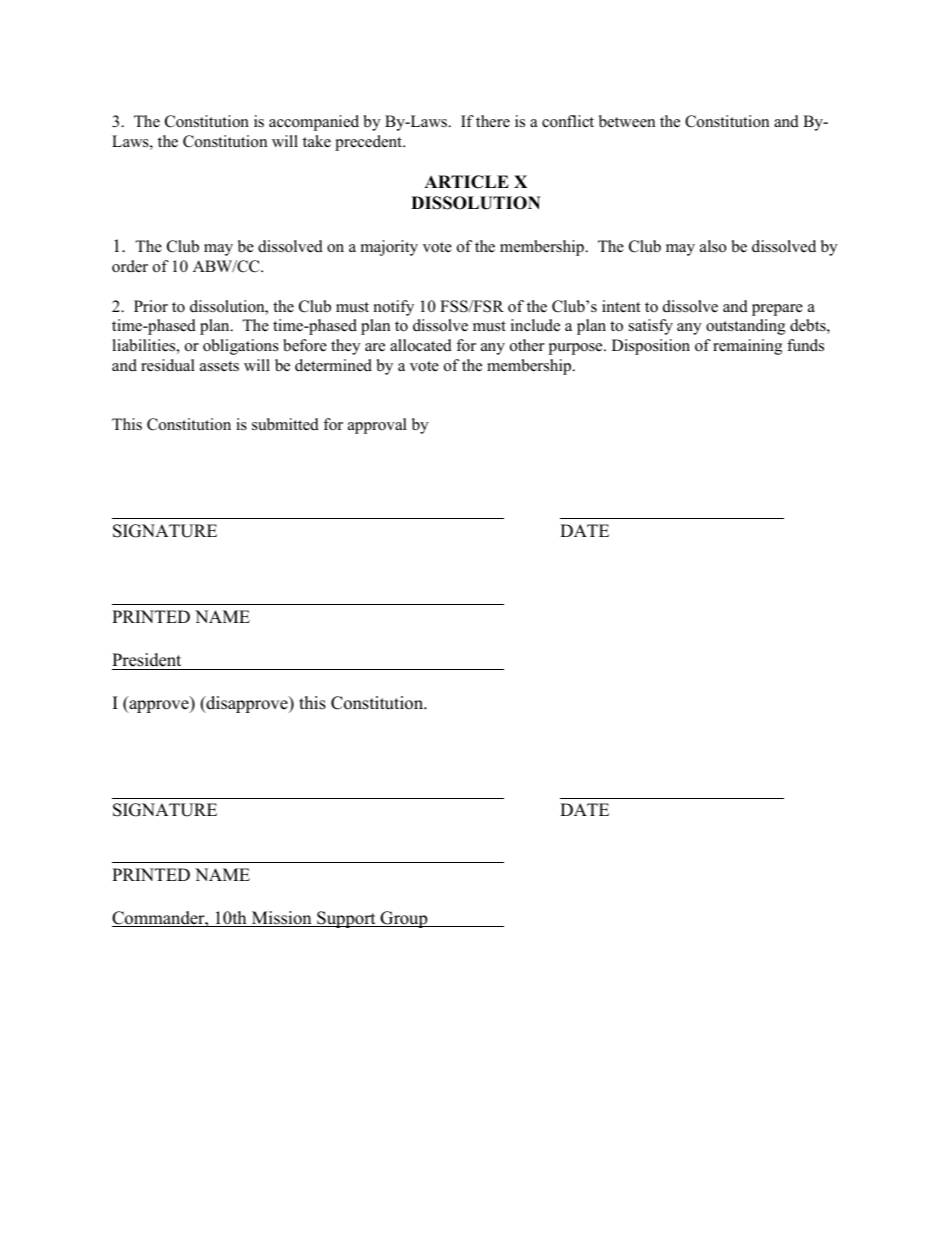 This image has height=1233, width=952. What do you see at coordinates (281, 919) in the image?
I see `Mission` at bounding box center [281, 919].
